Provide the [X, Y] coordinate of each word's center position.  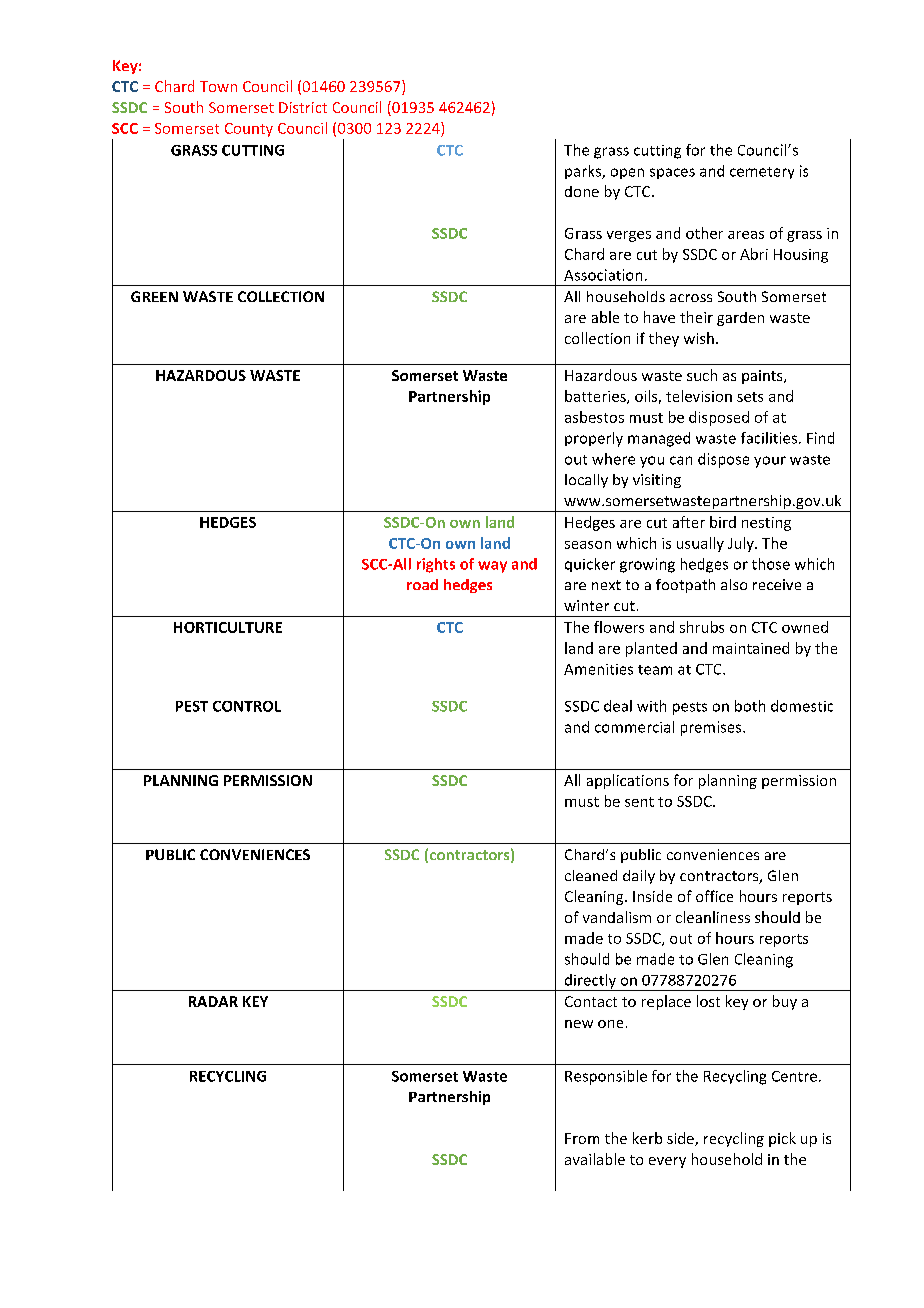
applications [628, 781]
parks [584, 172]
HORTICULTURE [228, 627]
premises [712, 728]
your [770, 462]
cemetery [762, 173]
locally [586, 481]
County [249, 130]
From [582, 1138]
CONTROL [247, 706]
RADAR [213, 1001]
